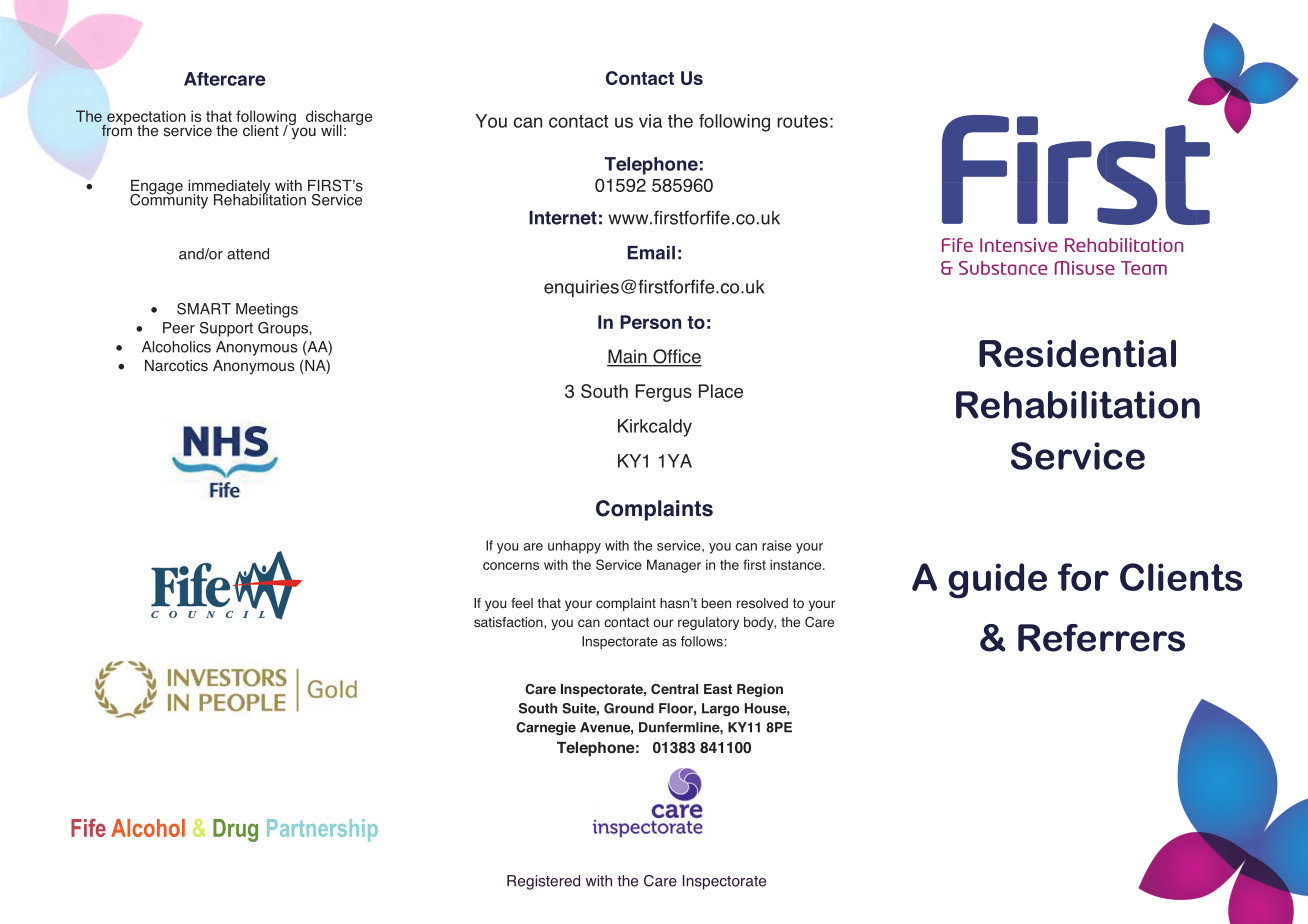 The width and height of the screenshot is (1308, 924). What do you see at coordinates (248, 254) in the screenshot?
I see `attend` at bounding box center [248, 254].
